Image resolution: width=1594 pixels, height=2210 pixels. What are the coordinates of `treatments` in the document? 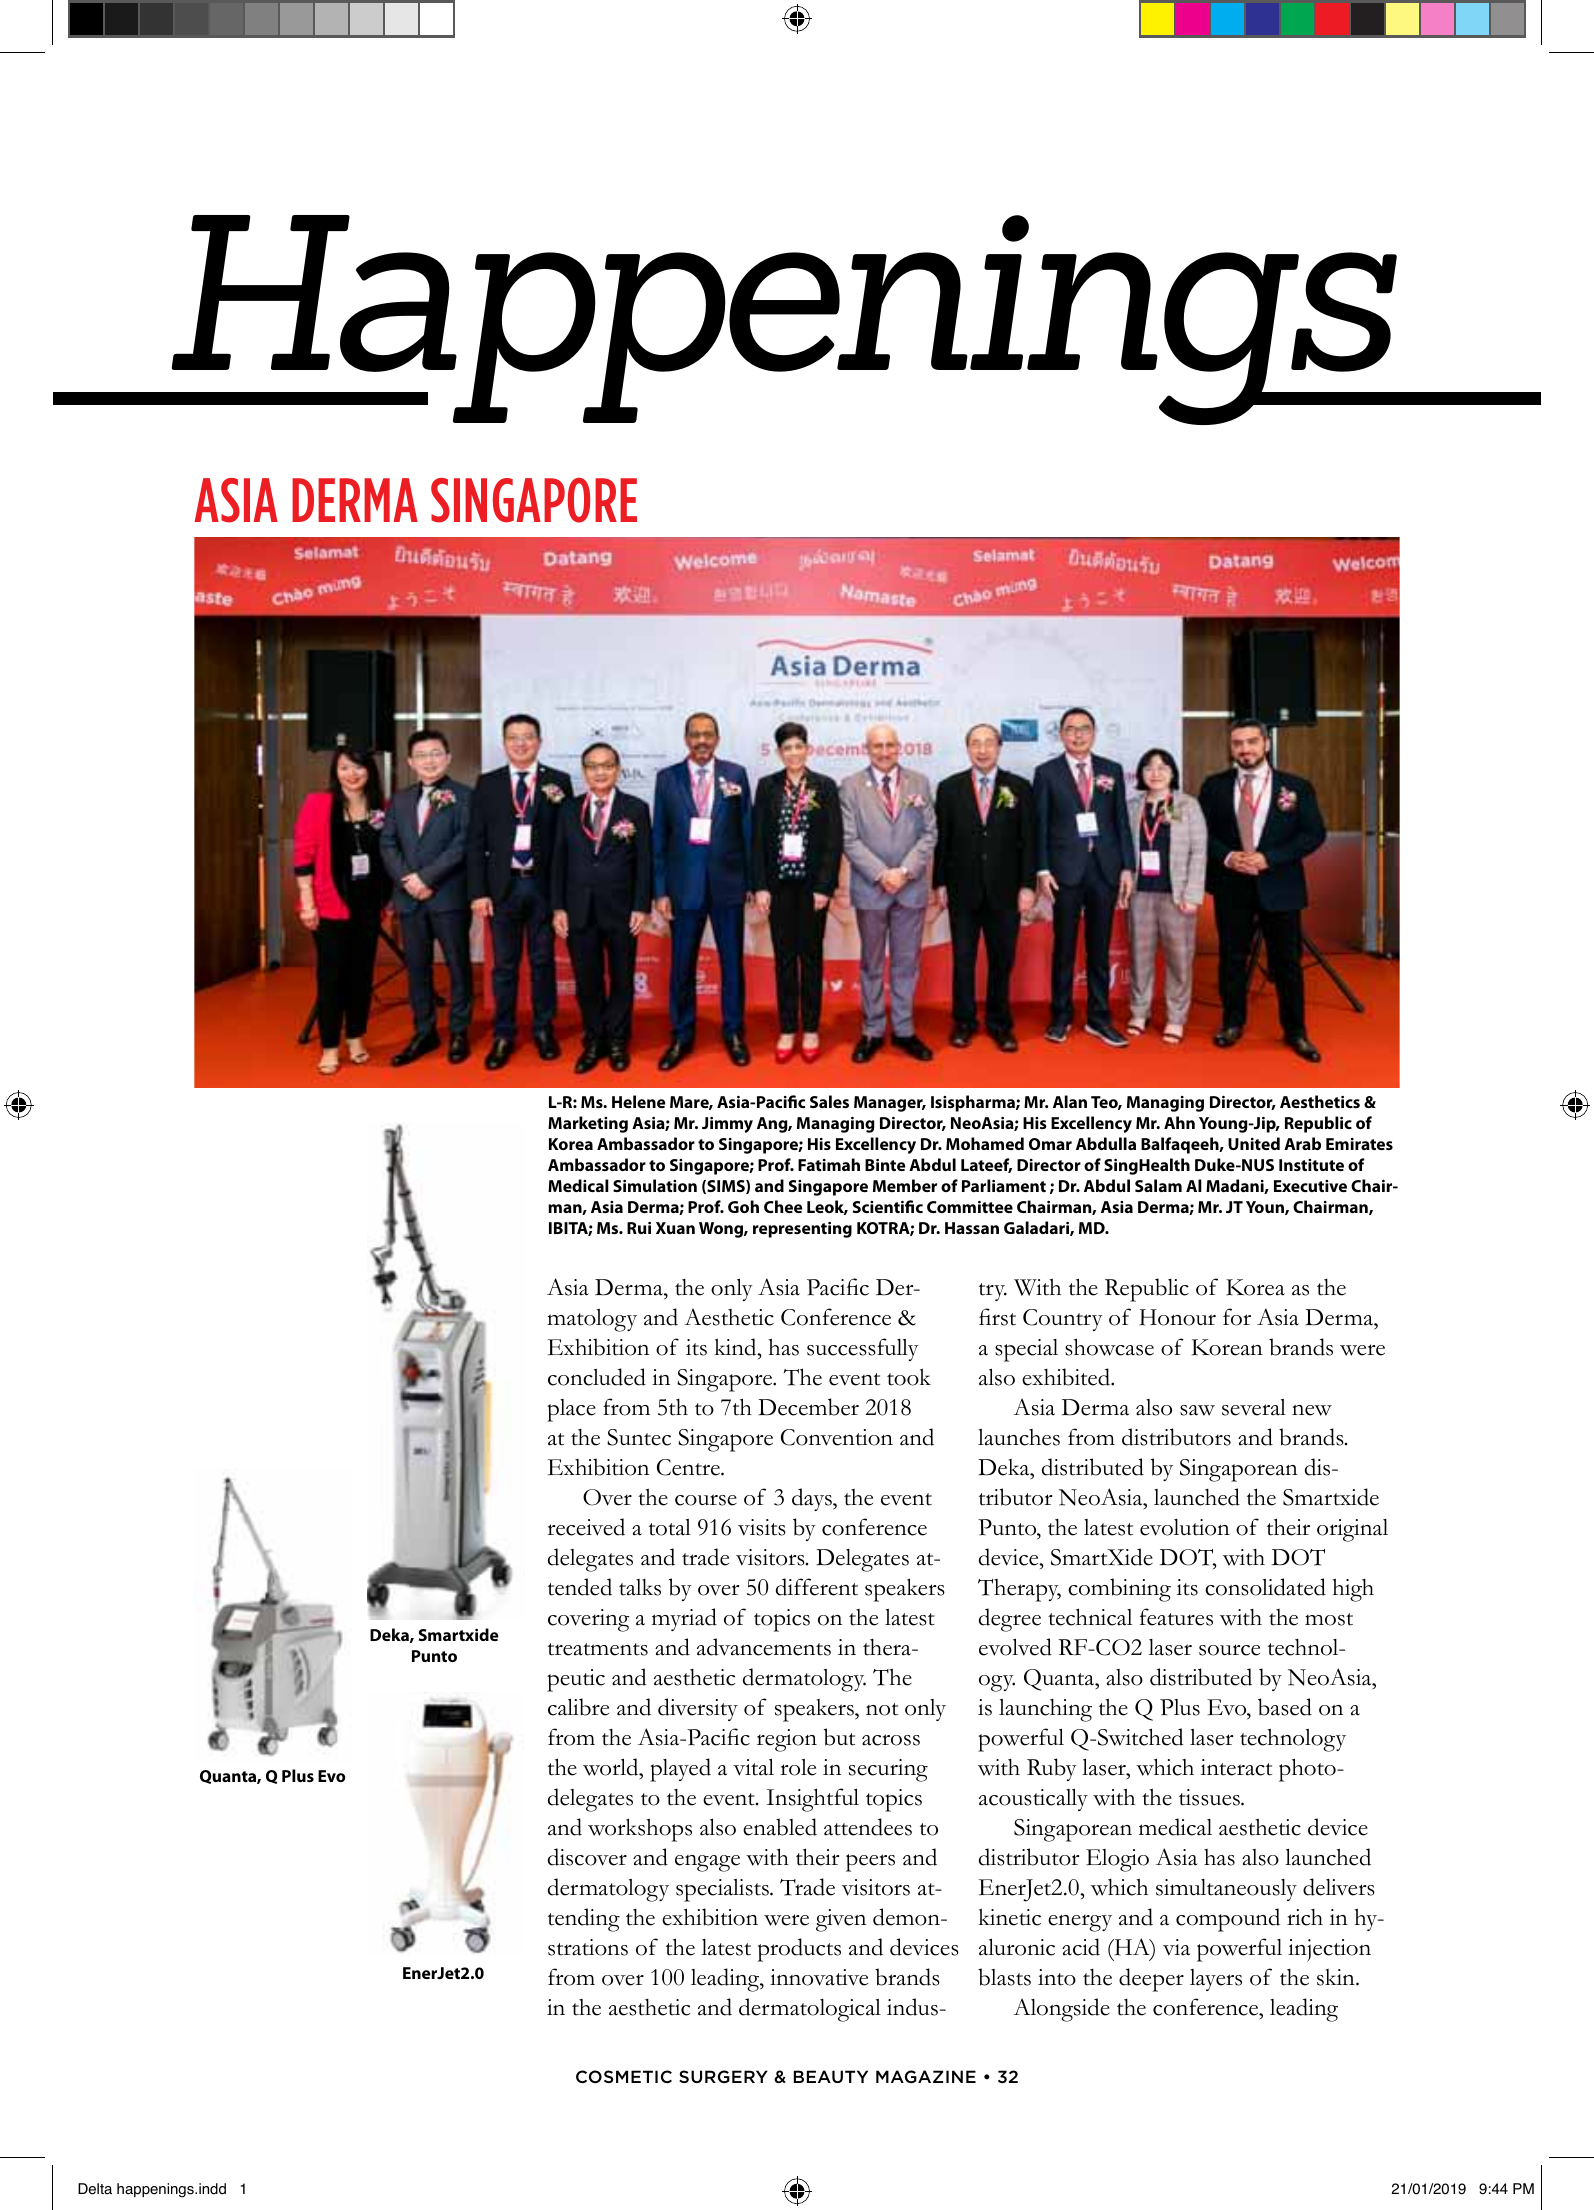 It's located at (598, 1649).
